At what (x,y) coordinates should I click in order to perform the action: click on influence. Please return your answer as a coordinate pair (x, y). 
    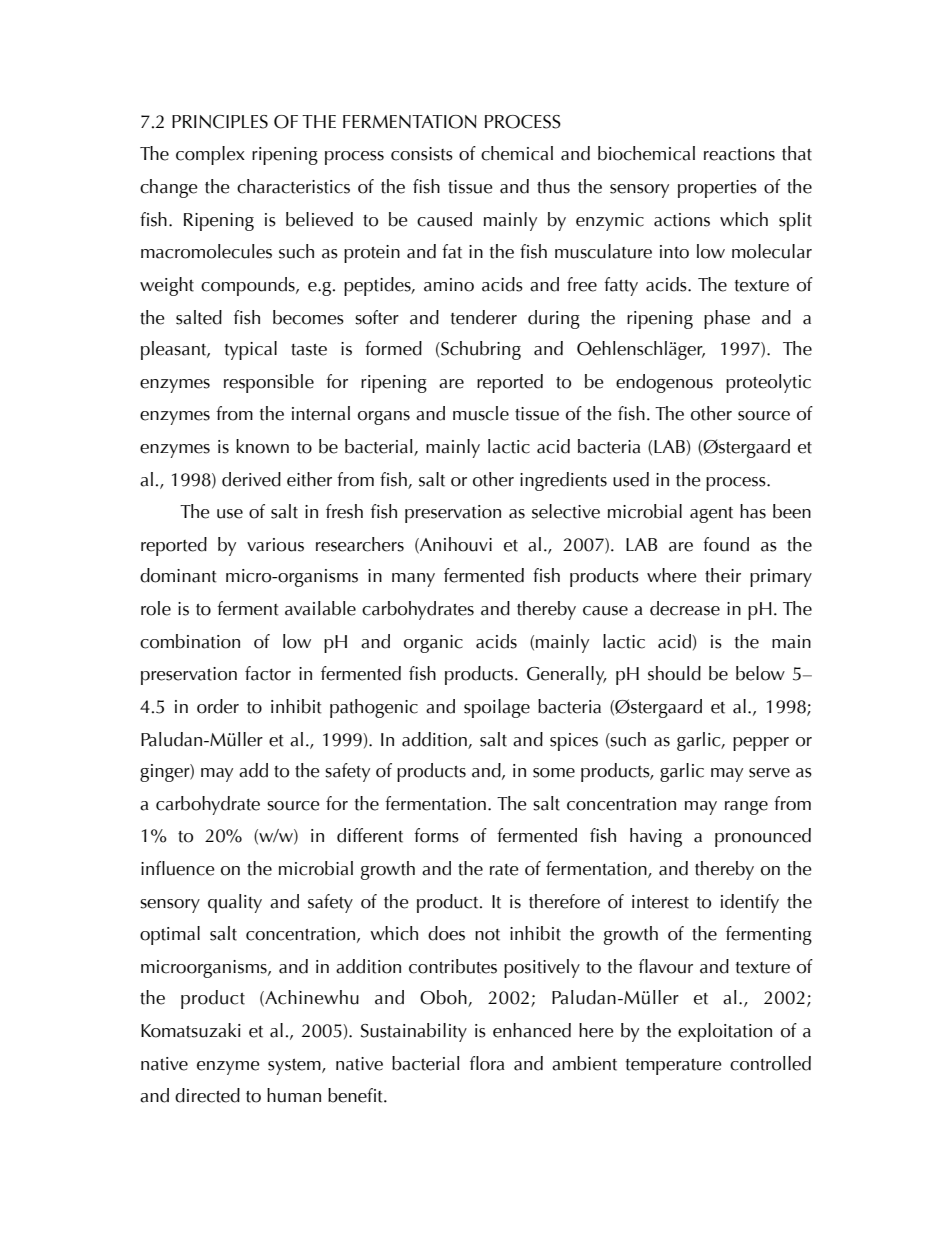
    Looking at the image, I should click on (178, 868).
